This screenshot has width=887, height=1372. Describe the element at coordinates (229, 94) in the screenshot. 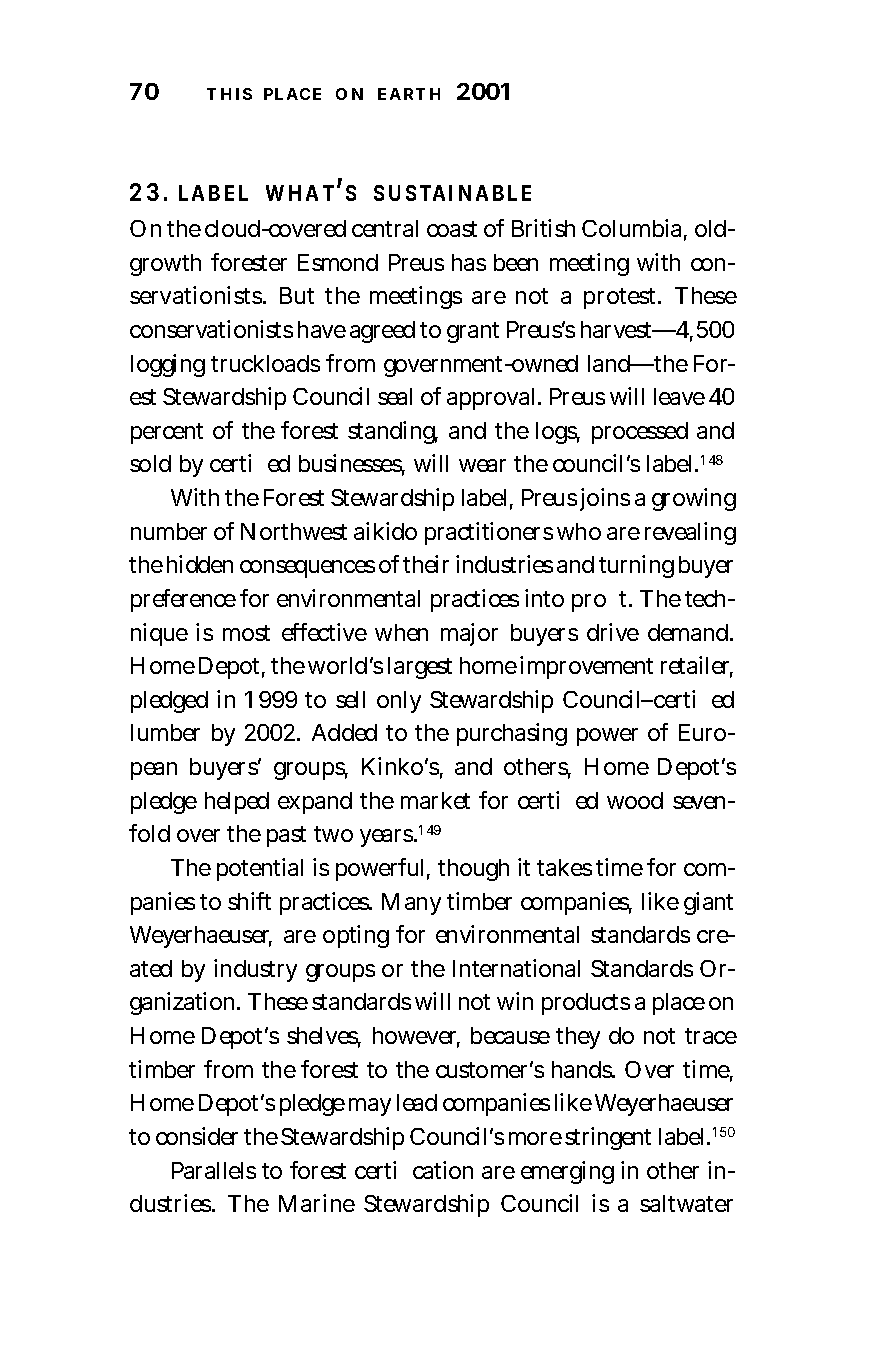

I see `THIS` at that location.
